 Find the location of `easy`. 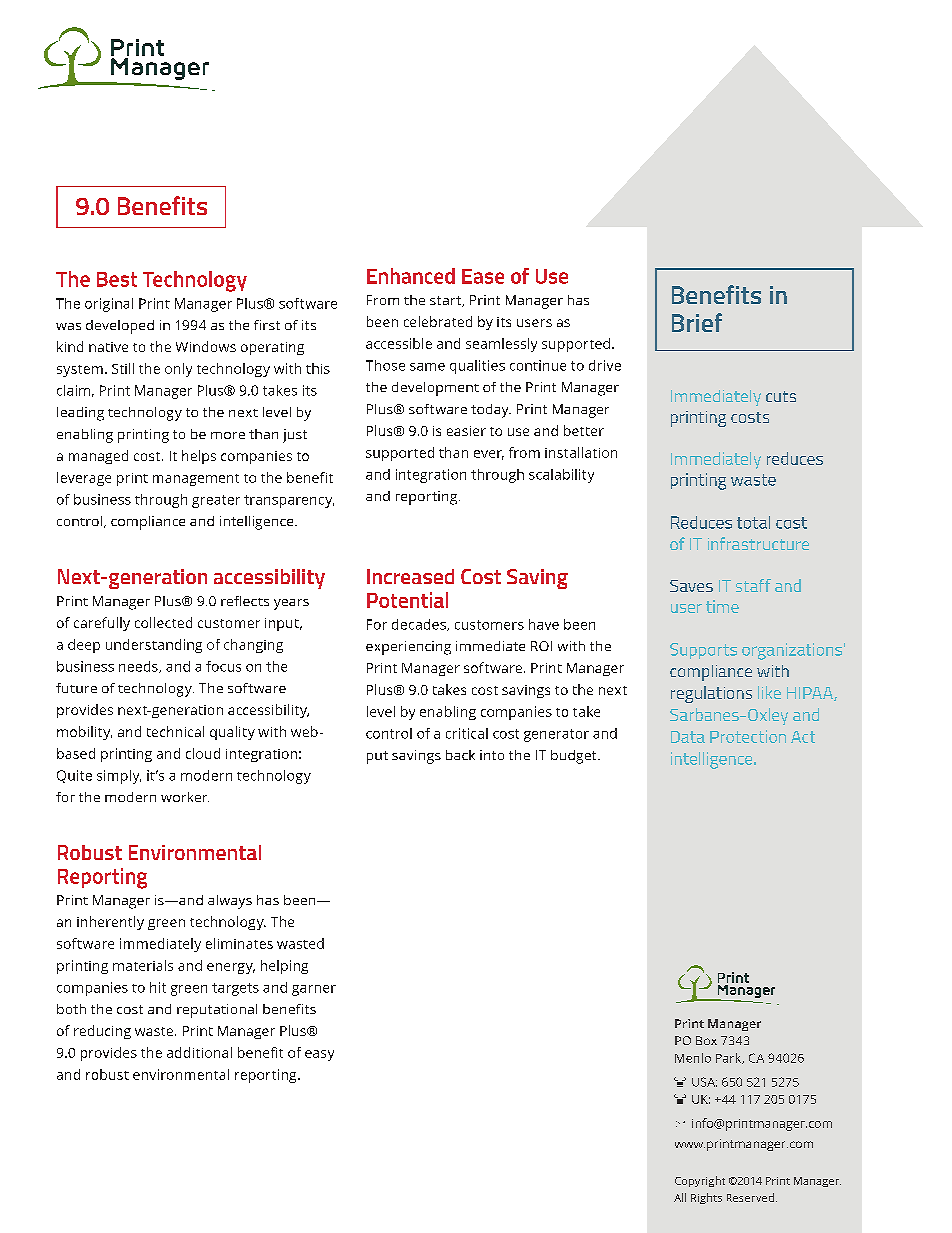

easy is located at coordinates (319, 1055).
